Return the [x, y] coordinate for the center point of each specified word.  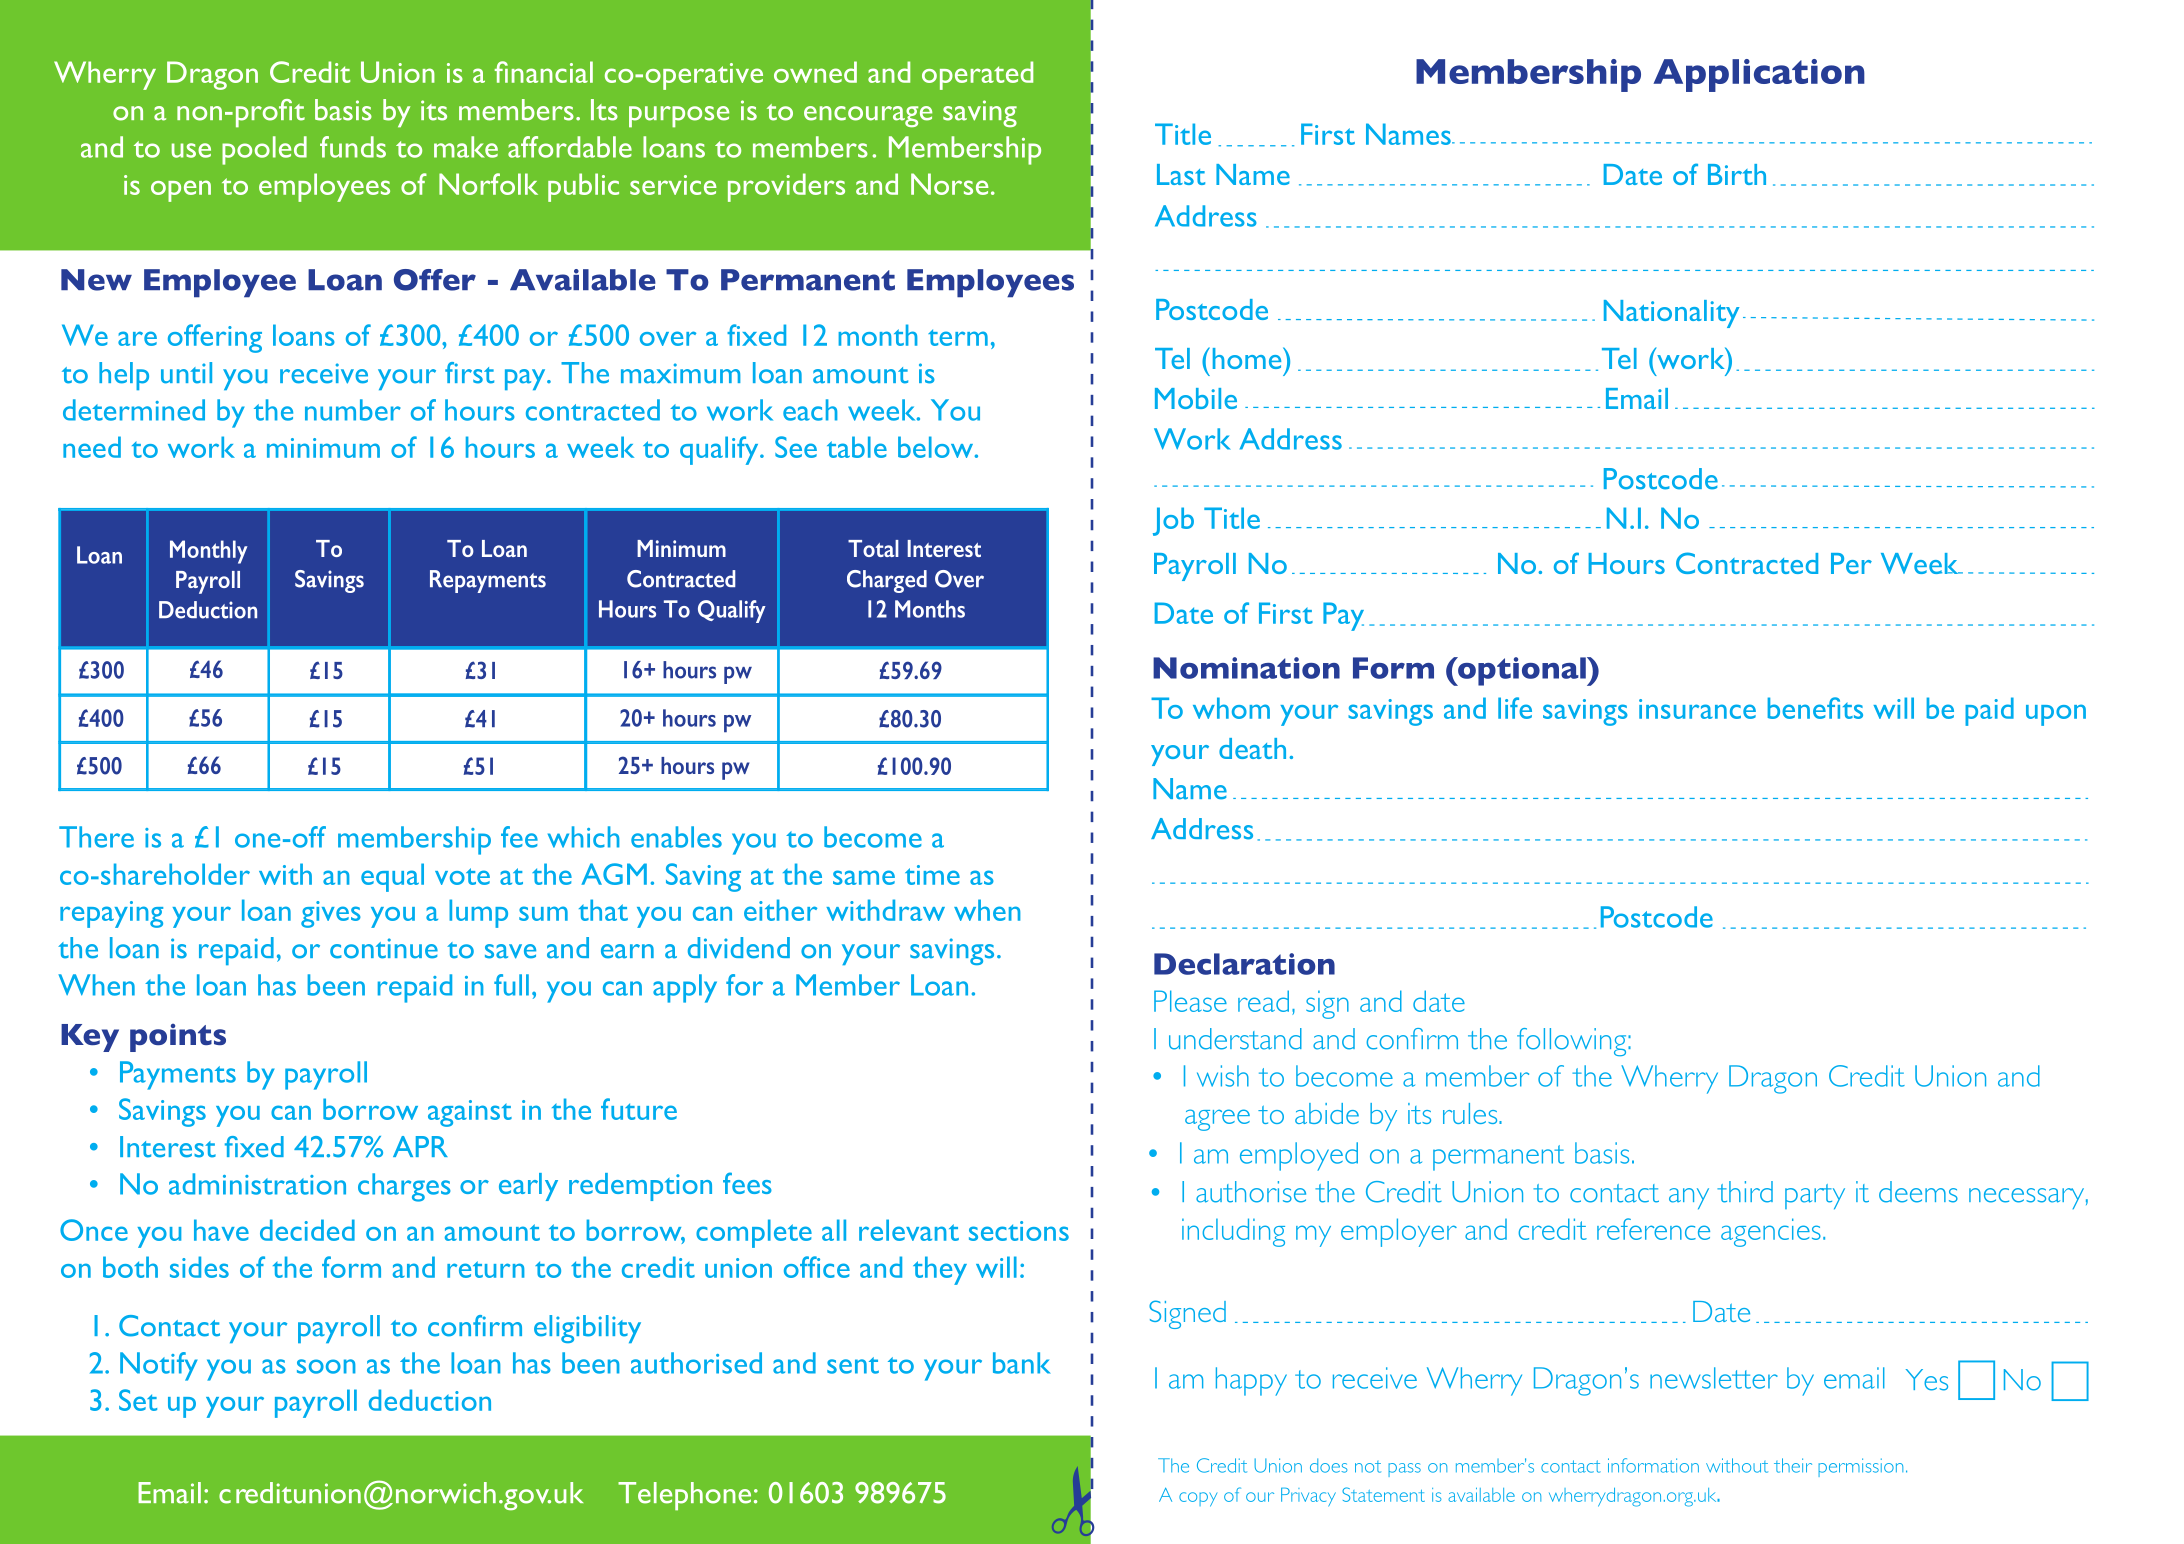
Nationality [1671, 314]
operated [977, 75]
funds [353, 147]
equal [392, 877]
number [353, 410]
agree [1217, 1120]
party [1815, 1196]
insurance [1697, 709]
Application [1759, 75]
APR [420, 1146]
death [1252, 748]
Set [138, 1400]
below [937, 447]
